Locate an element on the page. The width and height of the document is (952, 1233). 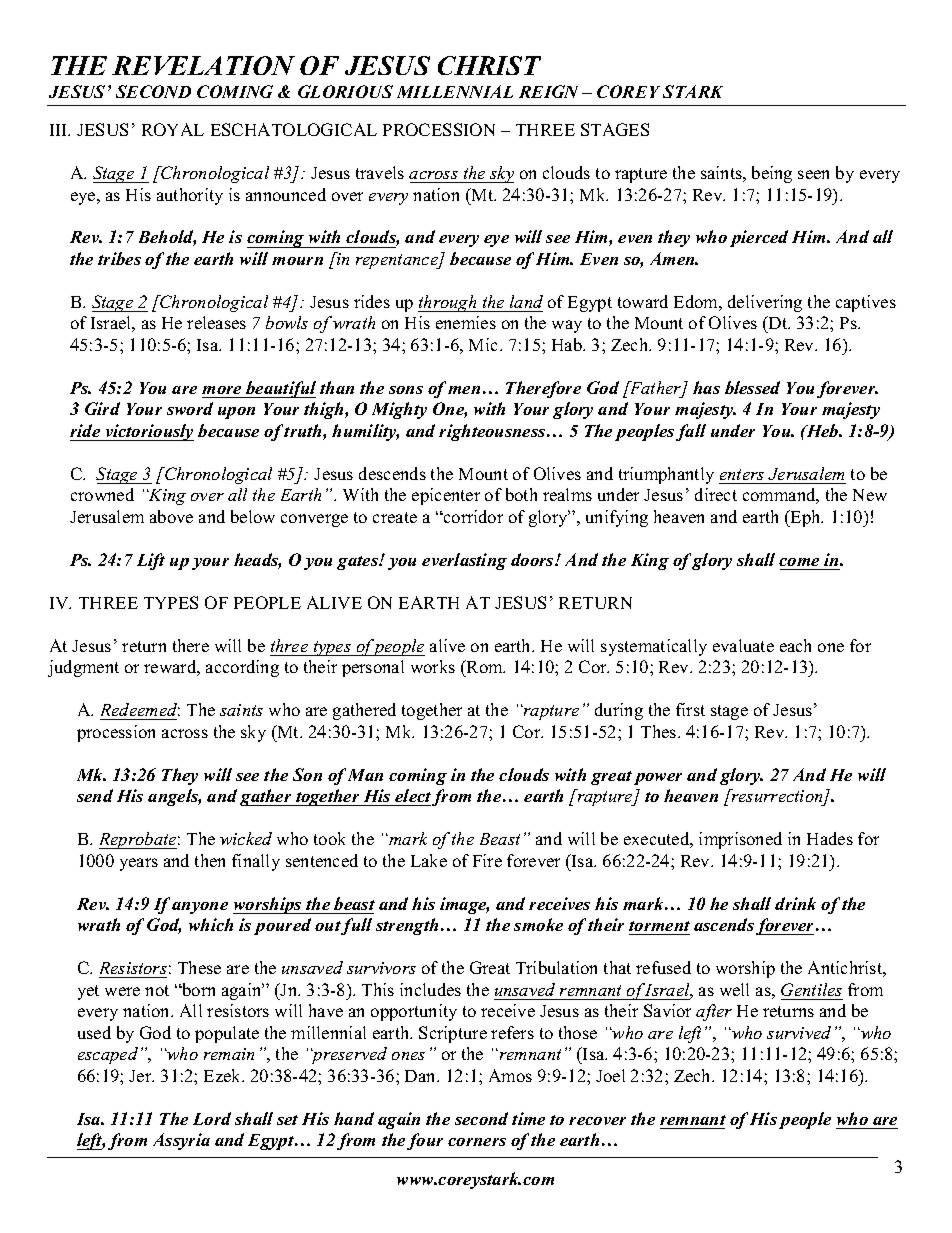
each is located at coordinates (795, 645).
